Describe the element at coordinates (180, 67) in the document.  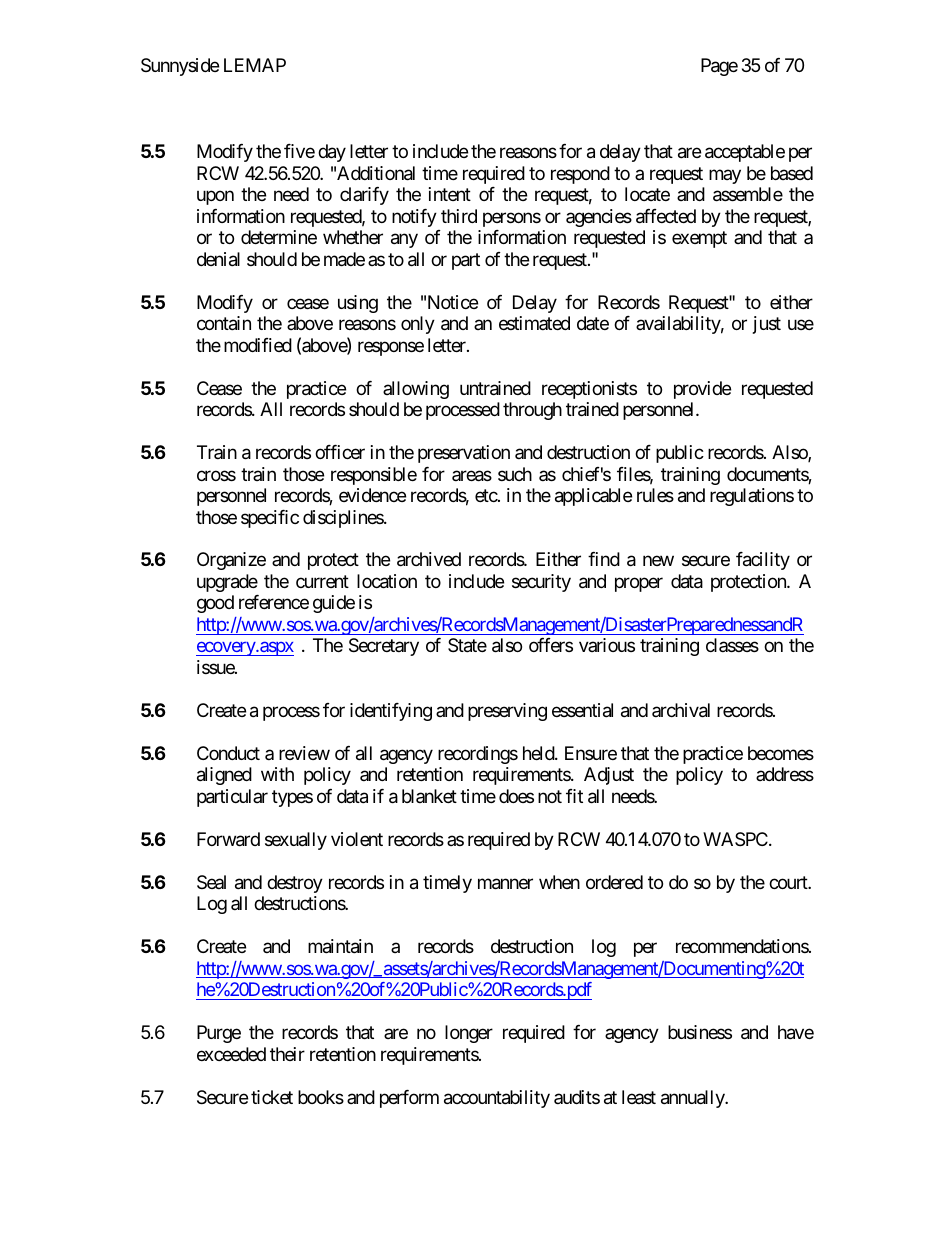
I see `Sunnyside` at that location.
